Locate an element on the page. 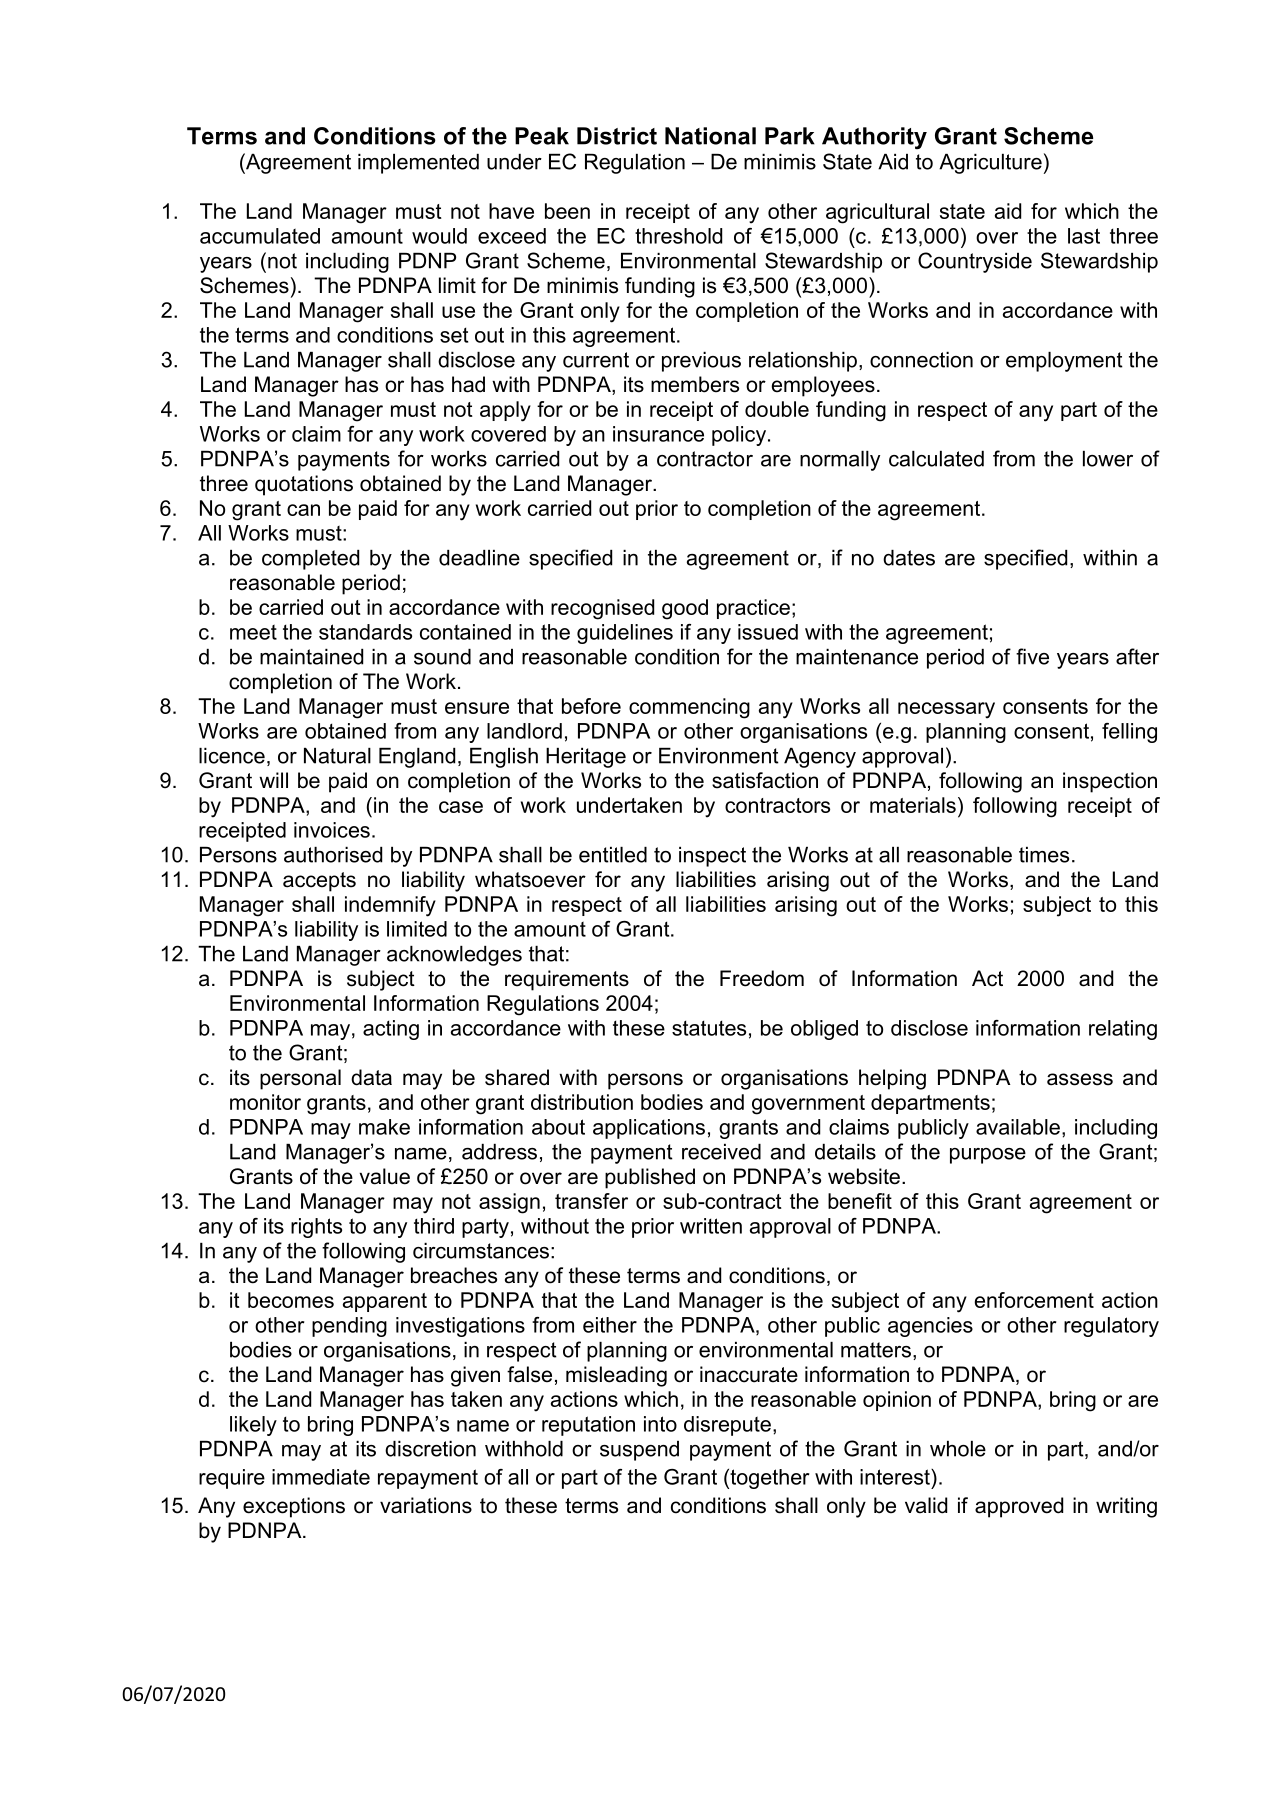 This document has width=1281, height=1812. received is located at coordinates (721, 1152).
